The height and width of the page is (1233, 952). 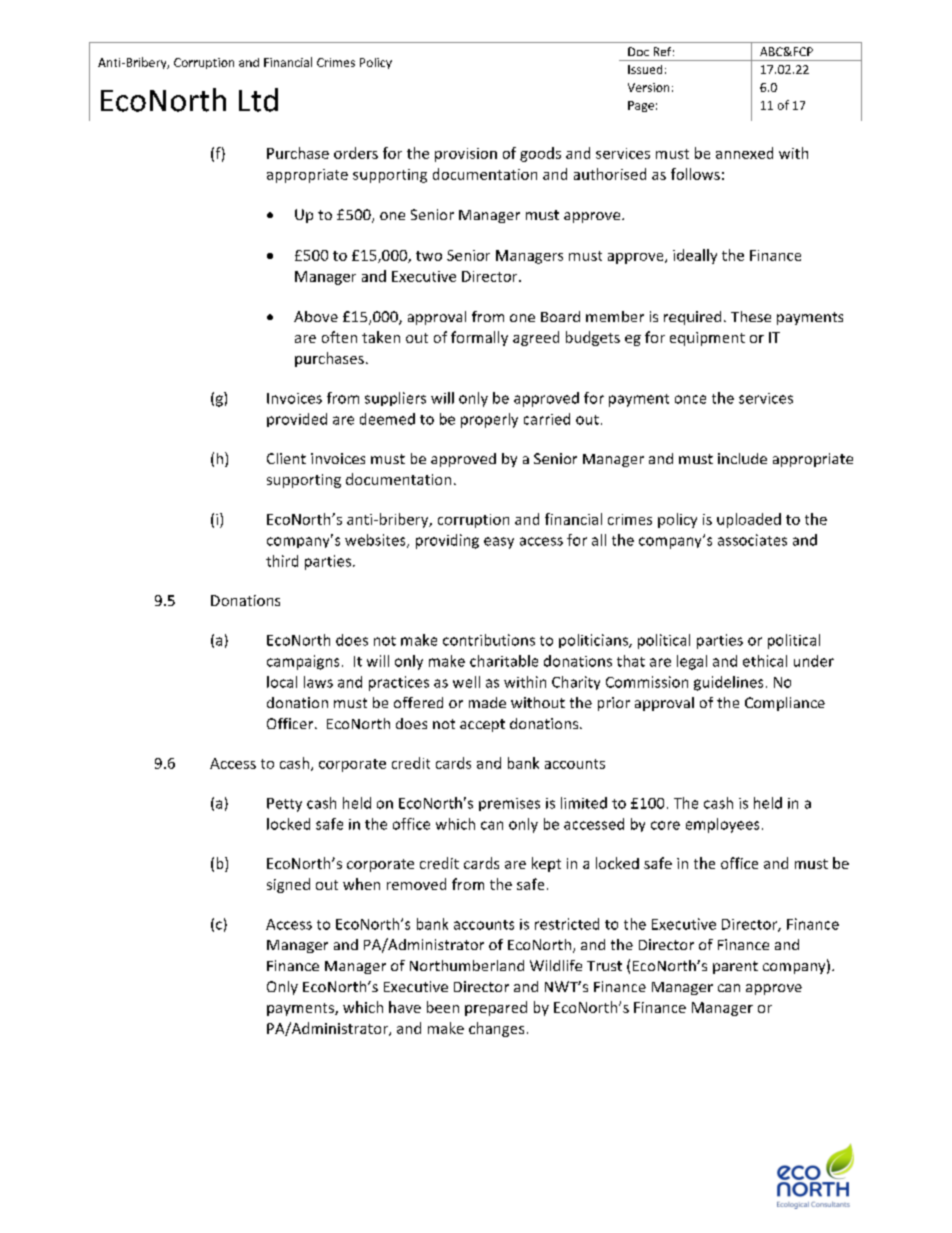 What do you see at coordinates (405, 1007) in the page?
I see `have` at bounding box center [405, 1007].
